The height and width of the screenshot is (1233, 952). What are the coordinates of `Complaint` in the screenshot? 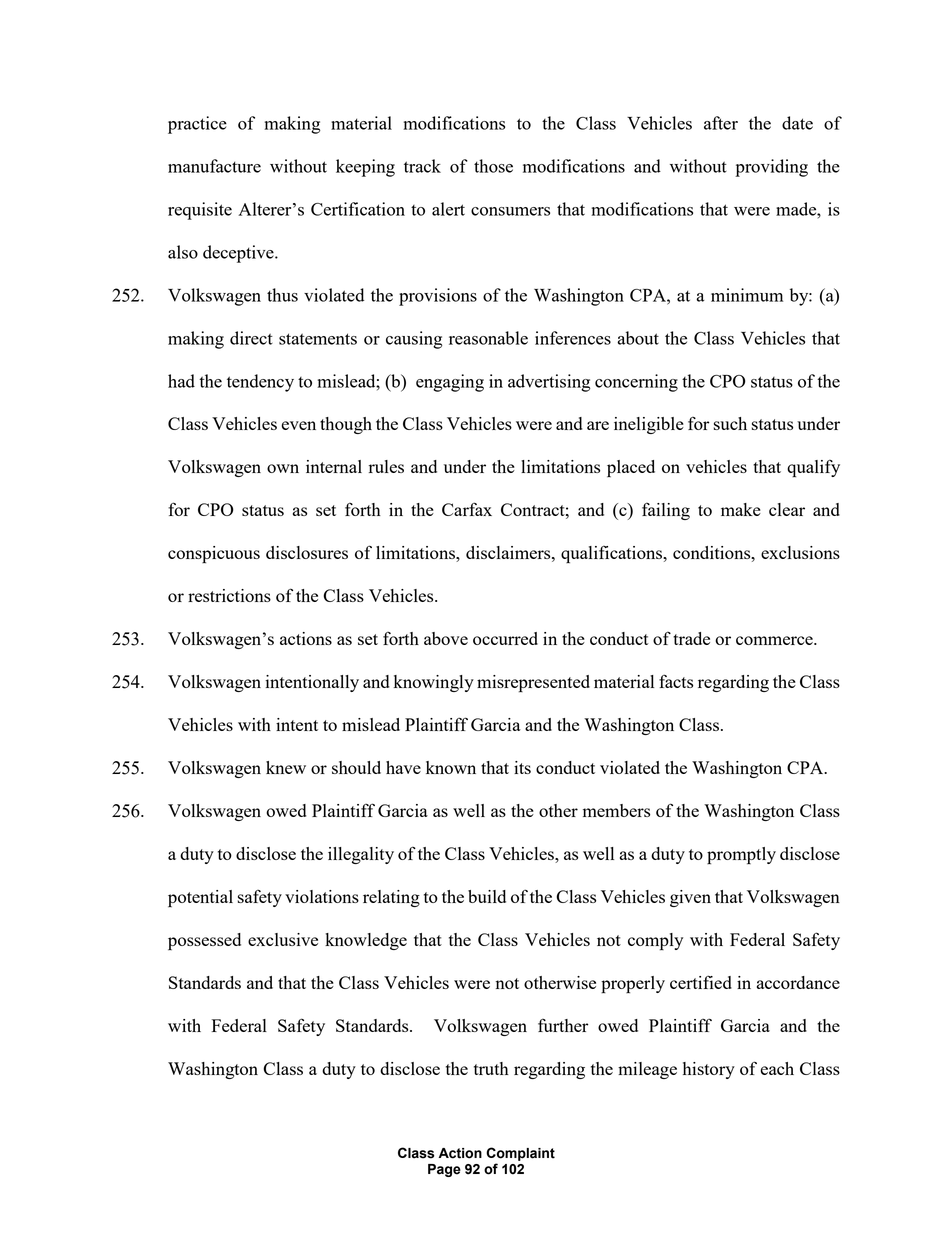 It's located at (520, 1154).
